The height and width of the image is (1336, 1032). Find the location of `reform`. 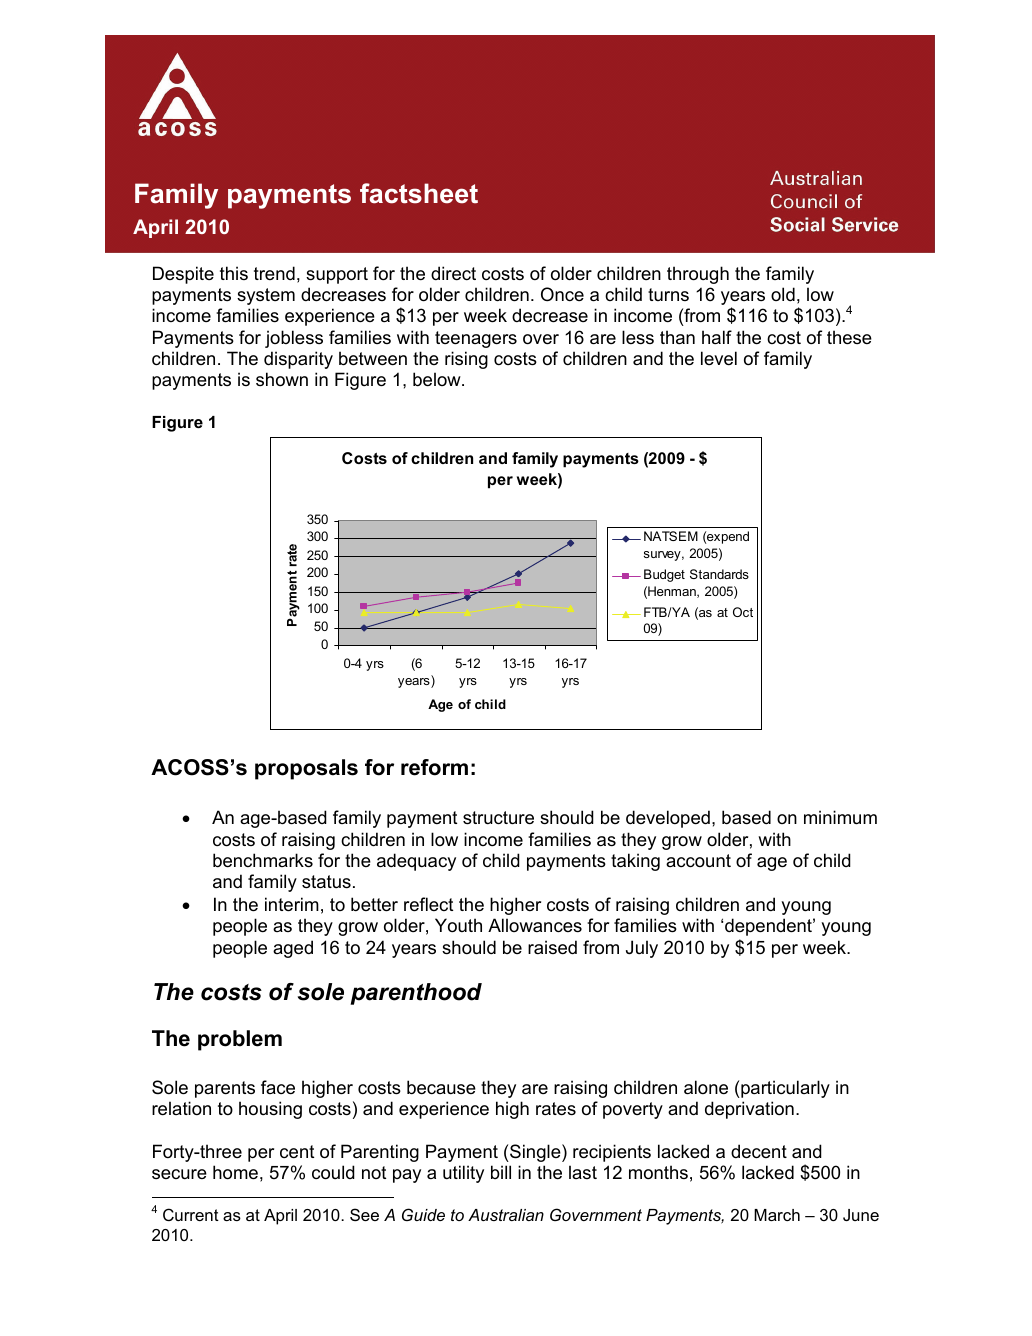

reform is located at coordinates (434, 767).
